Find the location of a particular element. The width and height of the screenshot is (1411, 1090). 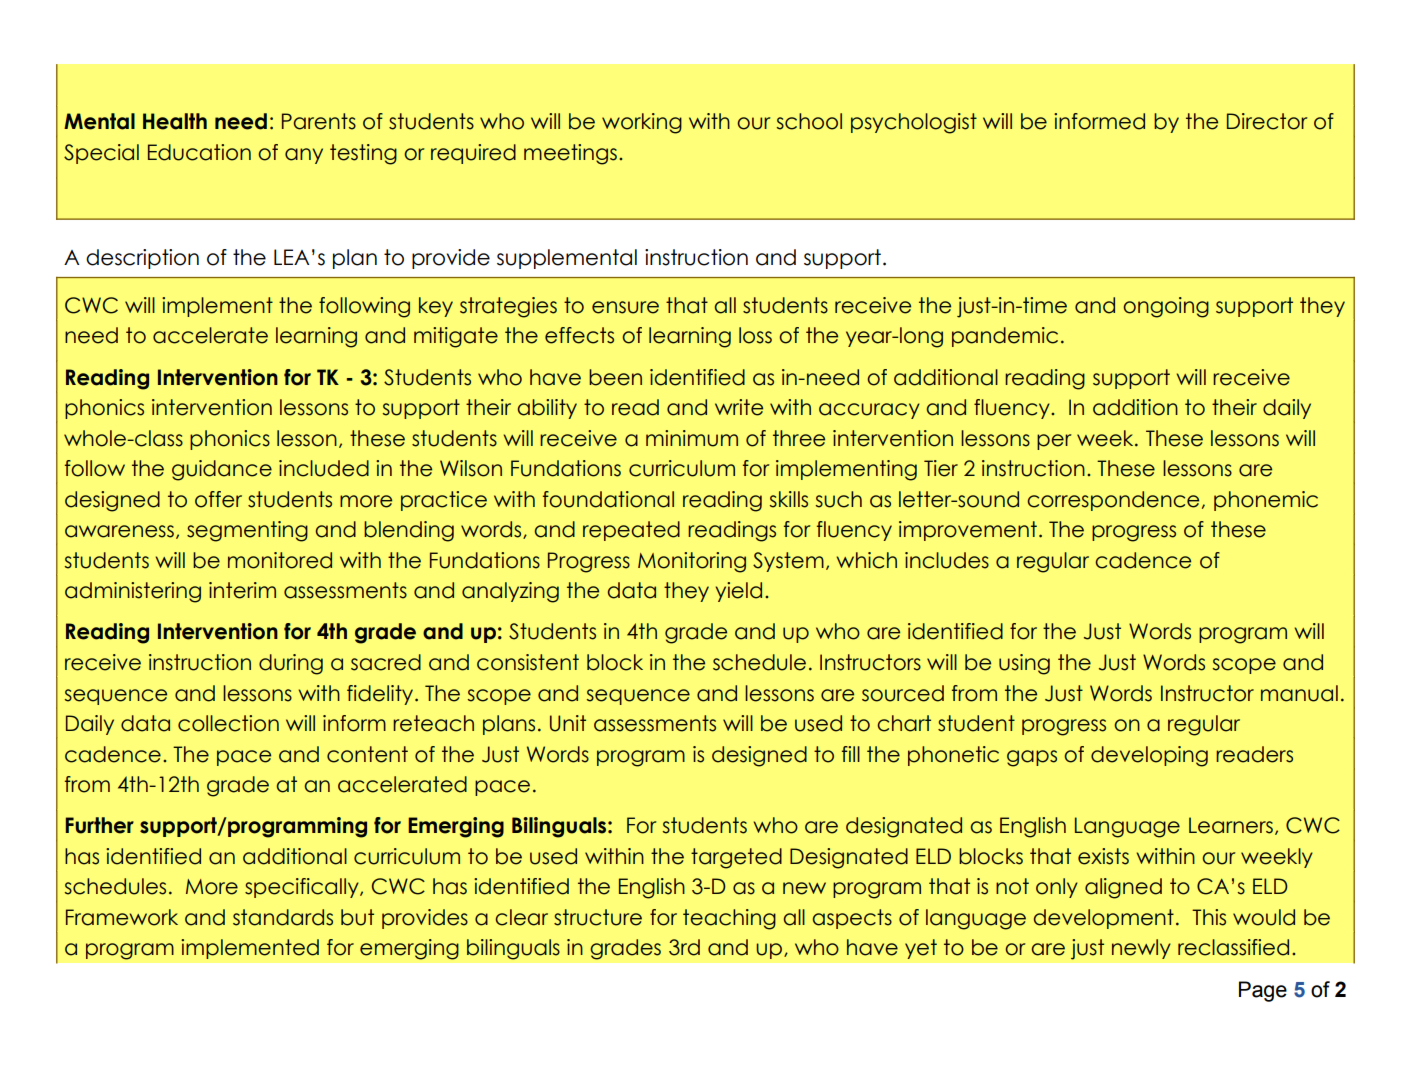

Unit is located at coordinates (568, 723).
